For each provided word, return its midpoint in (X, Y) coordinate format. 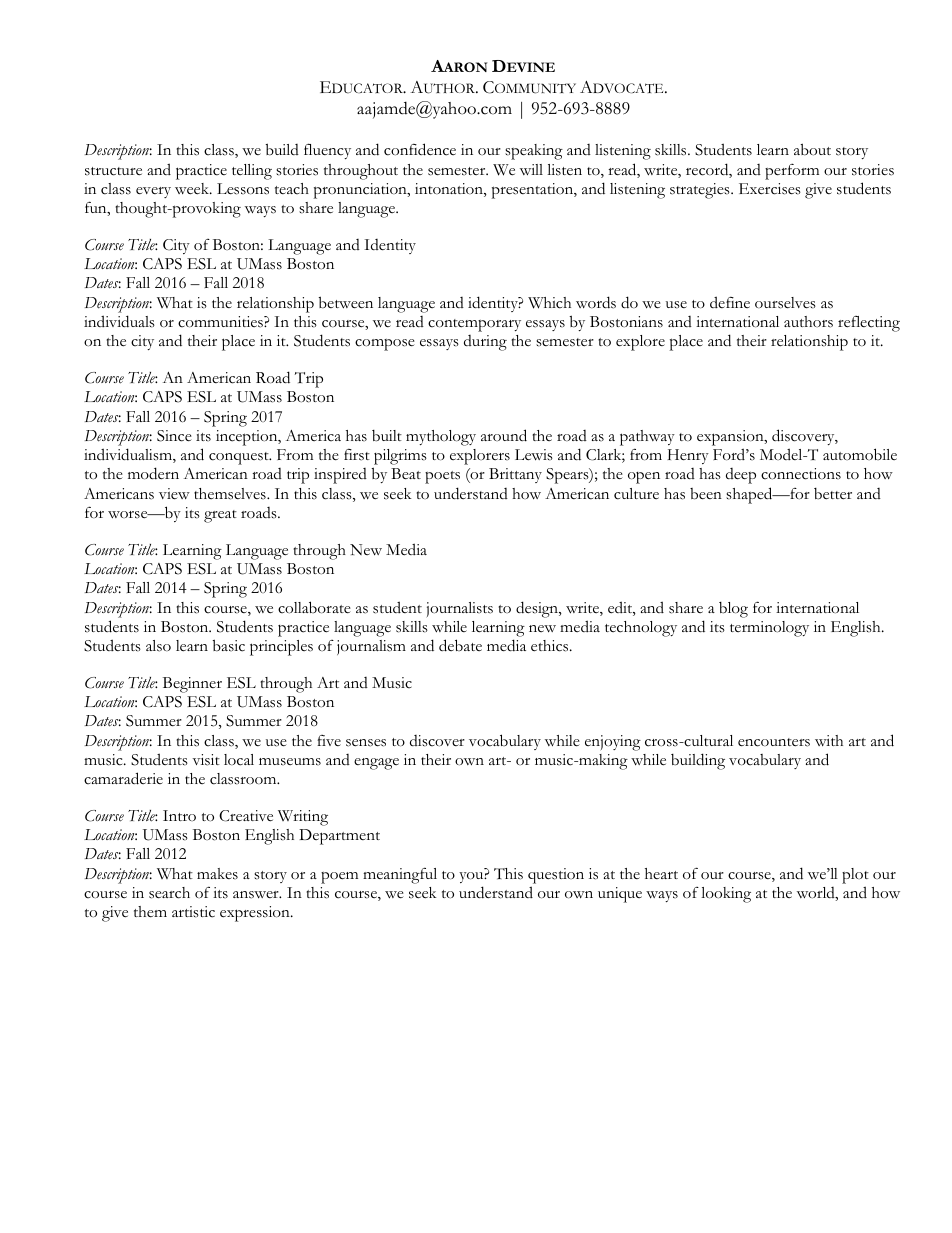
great (220, 516)
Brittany (515, 475)
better (833, 494)
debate (460, 645)
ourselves (785, 303)
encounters (774, 742)
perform (792, 171)
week (193, 189)
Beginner (192, 685)
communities (221, 322)
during (485, 343)
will (531, 169)
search (169, 893)
